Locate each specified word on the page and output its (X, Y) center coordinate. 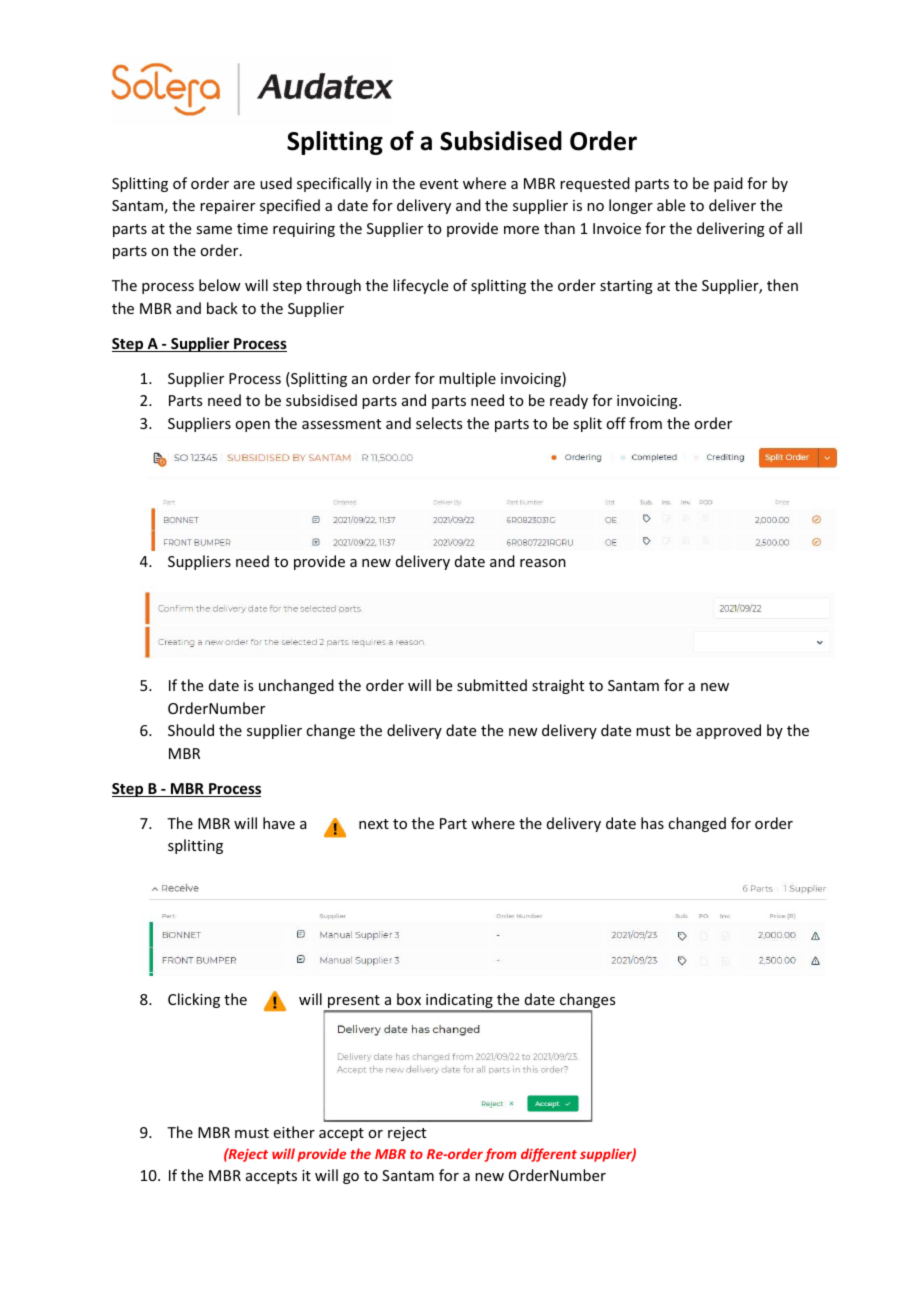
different (549, 1155)
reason (543, 563)
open (252, 426)
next (374, 824)
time (252, 228)
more (521, 230)
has (652, 823)
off (616, 423)
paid (728, 184)
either (294, 1132)
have (279, 823)
